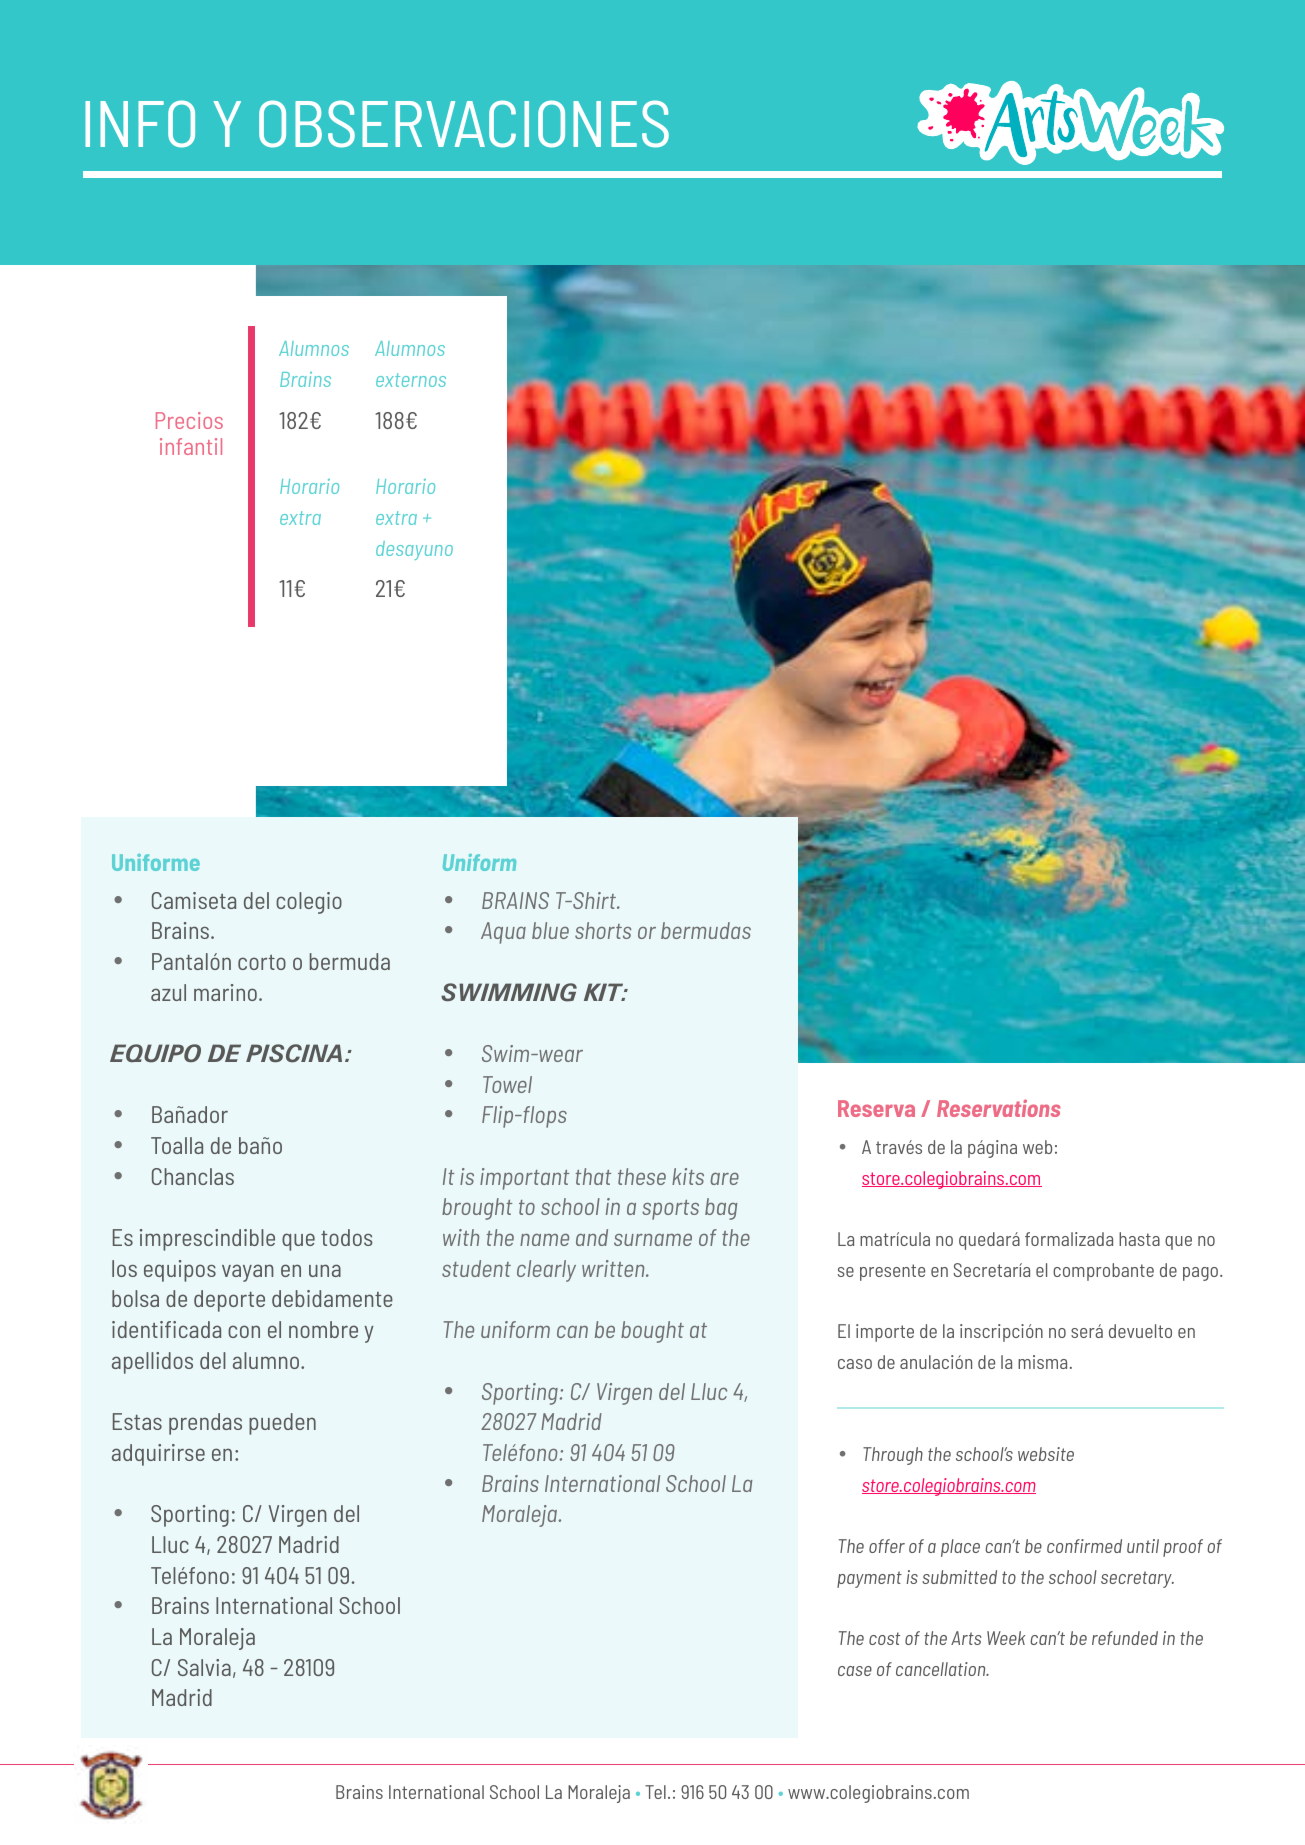 Image resolution: width=1305 pixels, height=1845 pixels. Describe the element at coordinates (140, 124) in the image. I see `INFO` at that location.
